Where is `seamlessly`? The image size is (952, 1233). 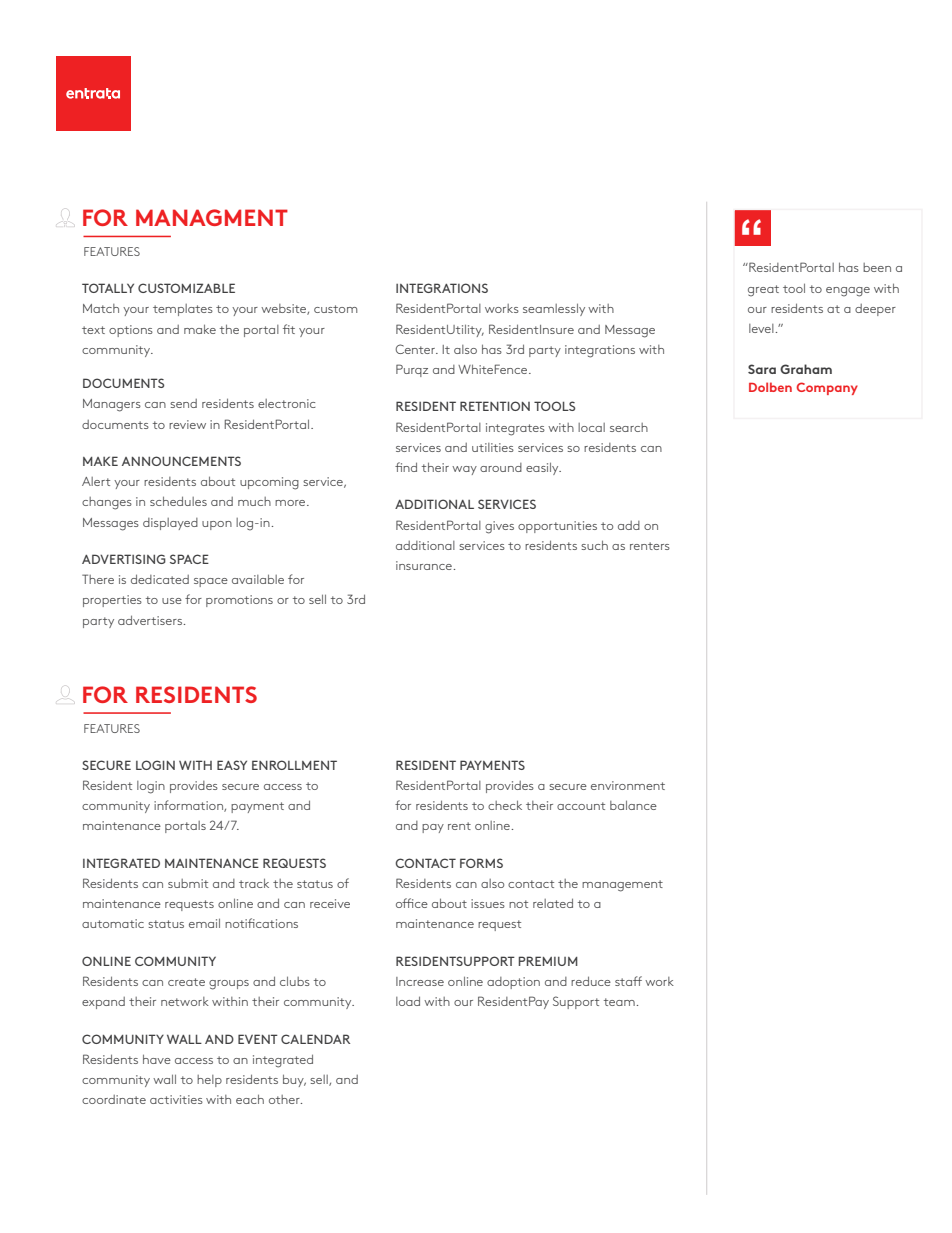
seamlessly is located at coordinates (554, 309).
